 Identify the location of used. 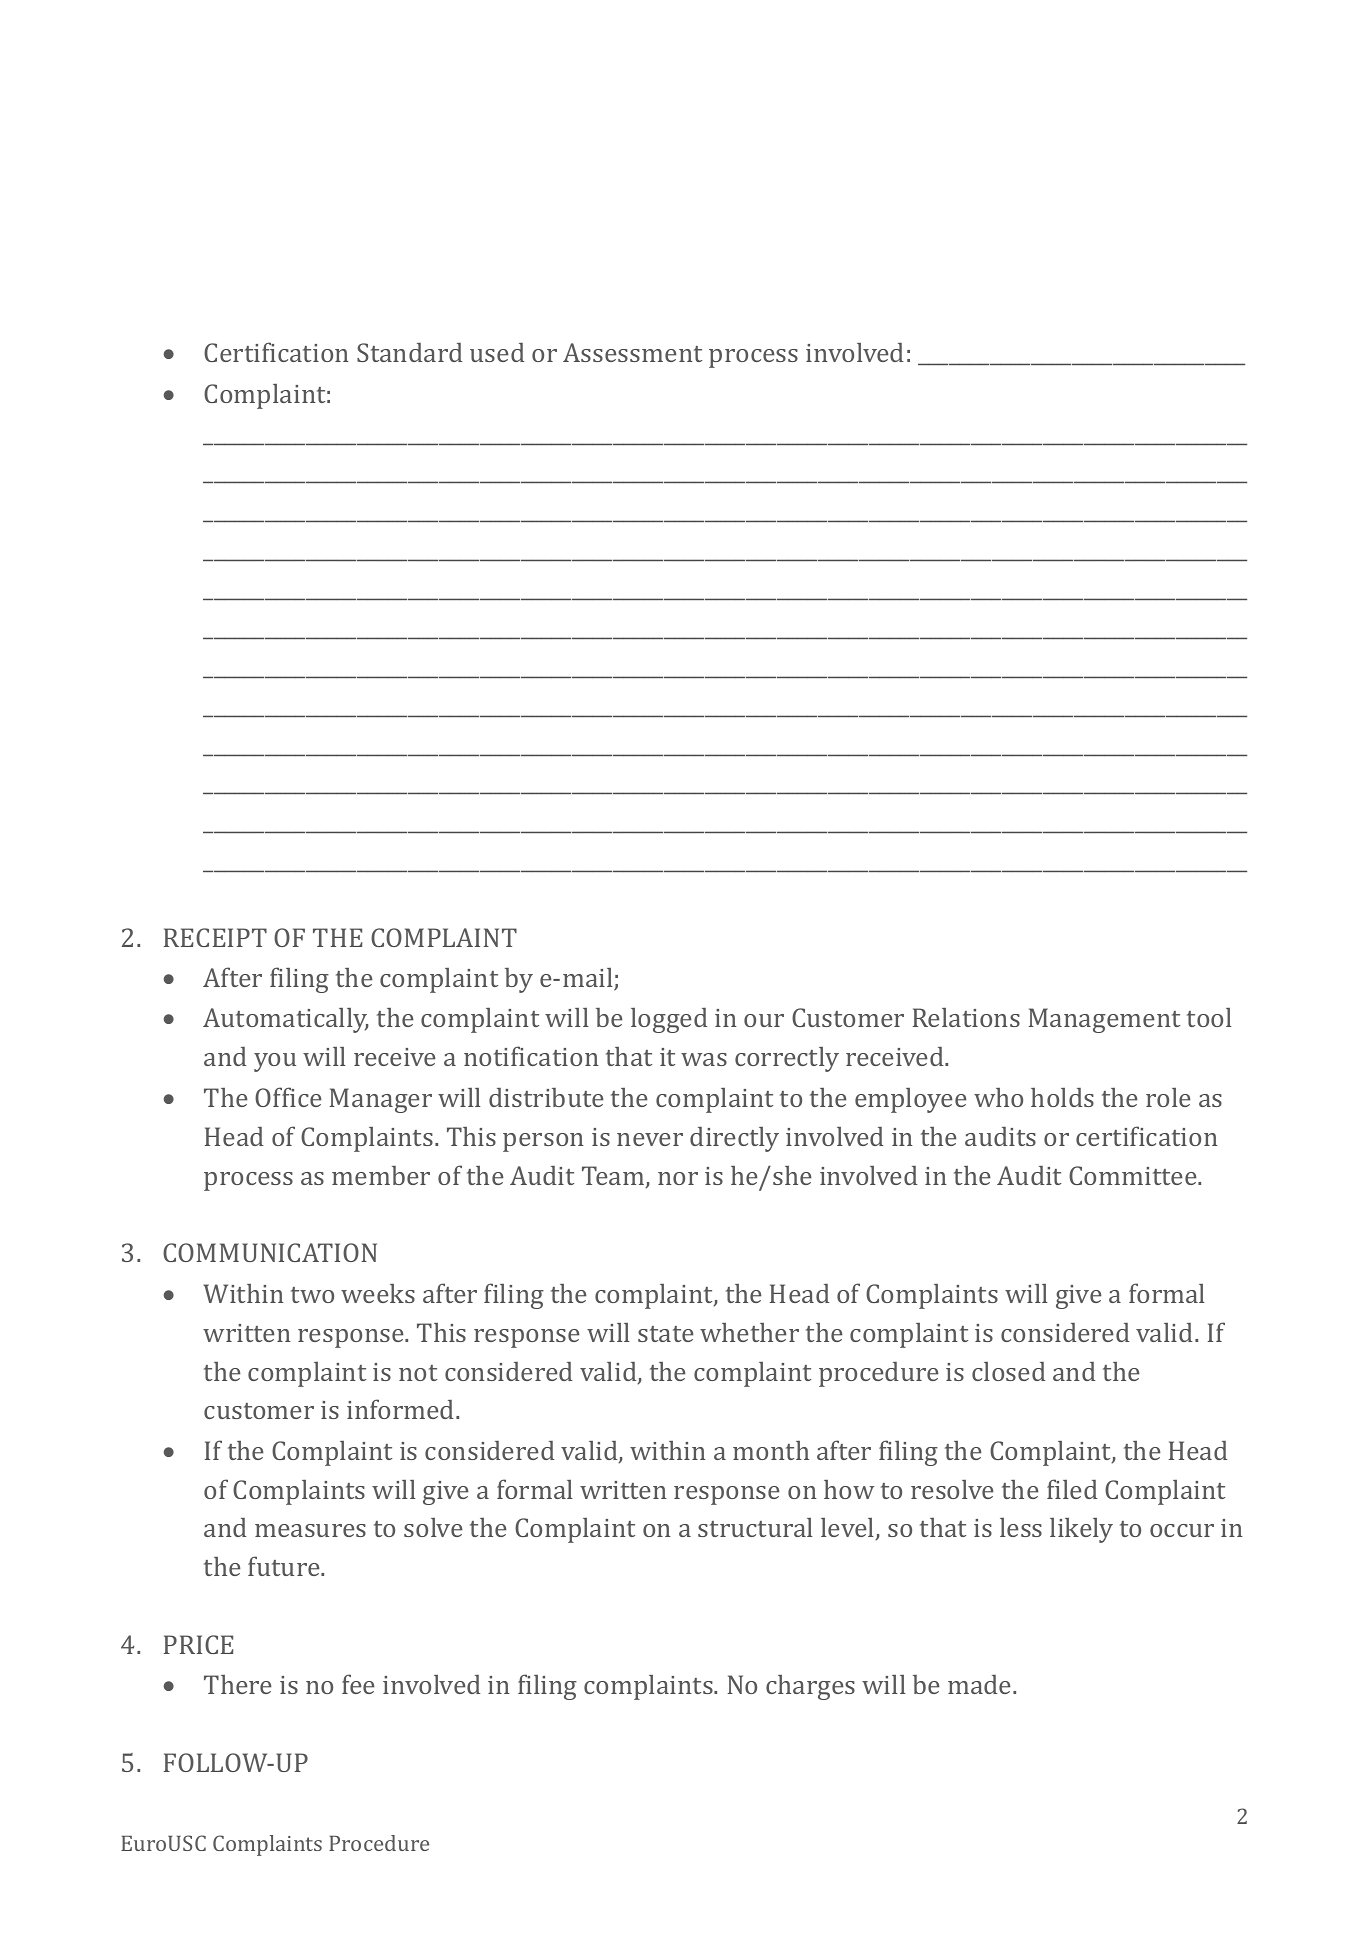
(497, 352).
